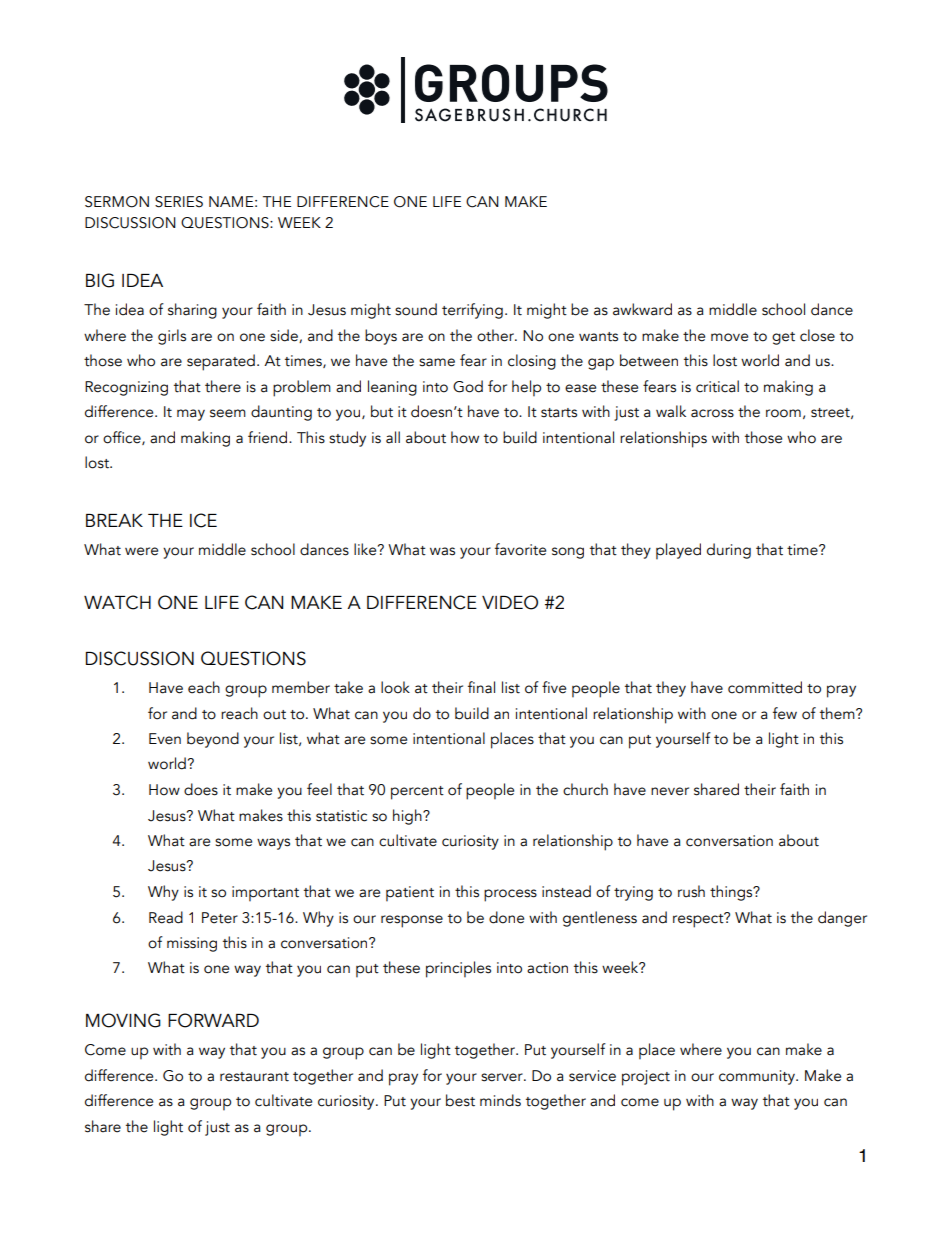 The width and height of the screenshot is (952, 1233). I want to click on committed, so click(765, 687).
